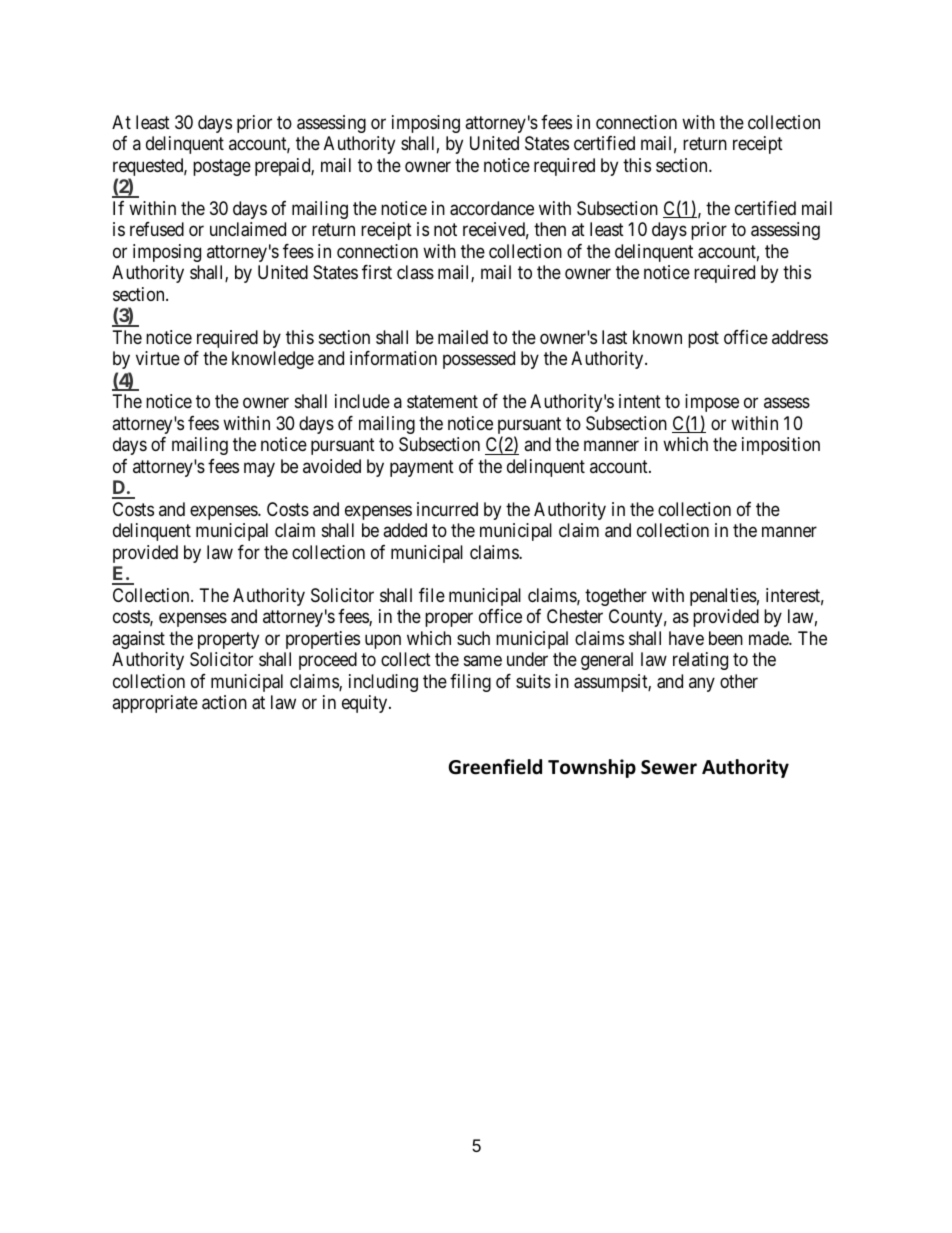 This page has height=1233, width=952. Describe the element at coordinates (550, 229) in the page. I see `then` at that location.
